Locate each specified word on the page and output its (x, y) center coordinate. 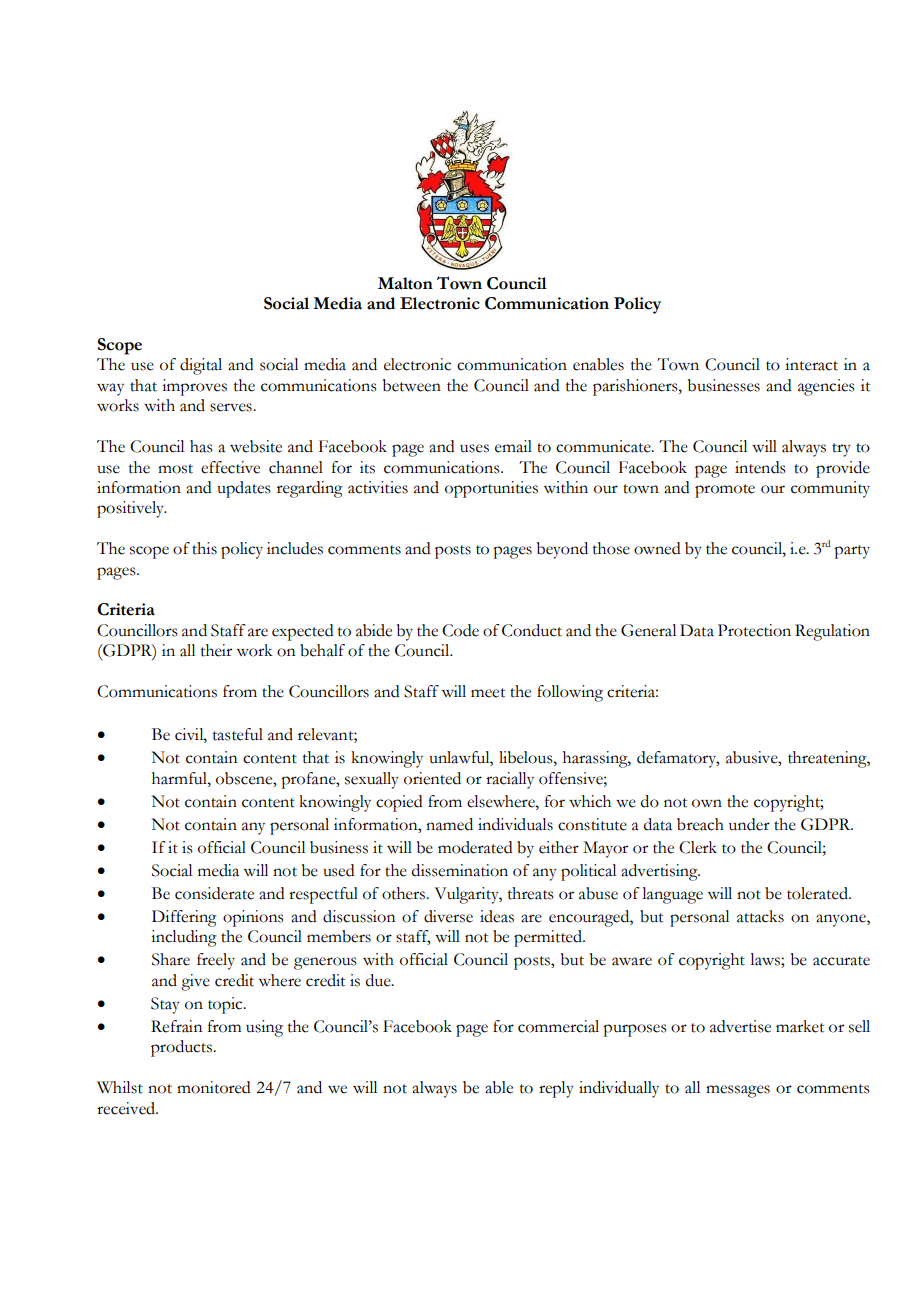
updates (244, 489)
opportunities (491, 489)
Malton (405, 283)
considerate (214, 893)
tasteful (238, 734)
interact (811, 364)
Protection (754, 630)
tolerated (818, 893)
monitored (214, 1087)
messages (738, 1091)
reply (556, 1089)
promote (725, 491)
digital (201, 366)
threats (531, 893)
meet (488, 693)
